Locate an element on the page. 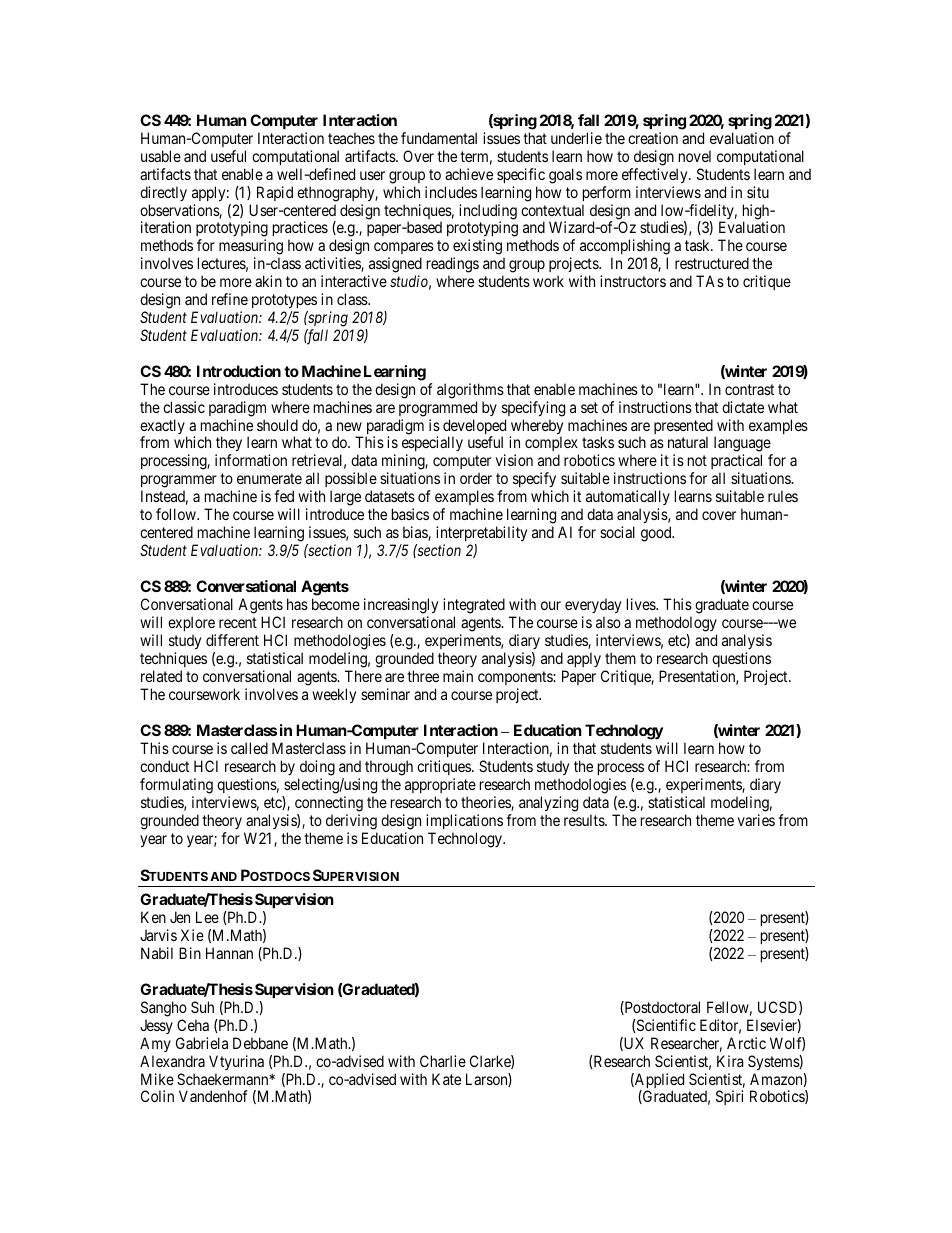 This image has height=1233, width=952. information is located at coordinates (251, 460).
